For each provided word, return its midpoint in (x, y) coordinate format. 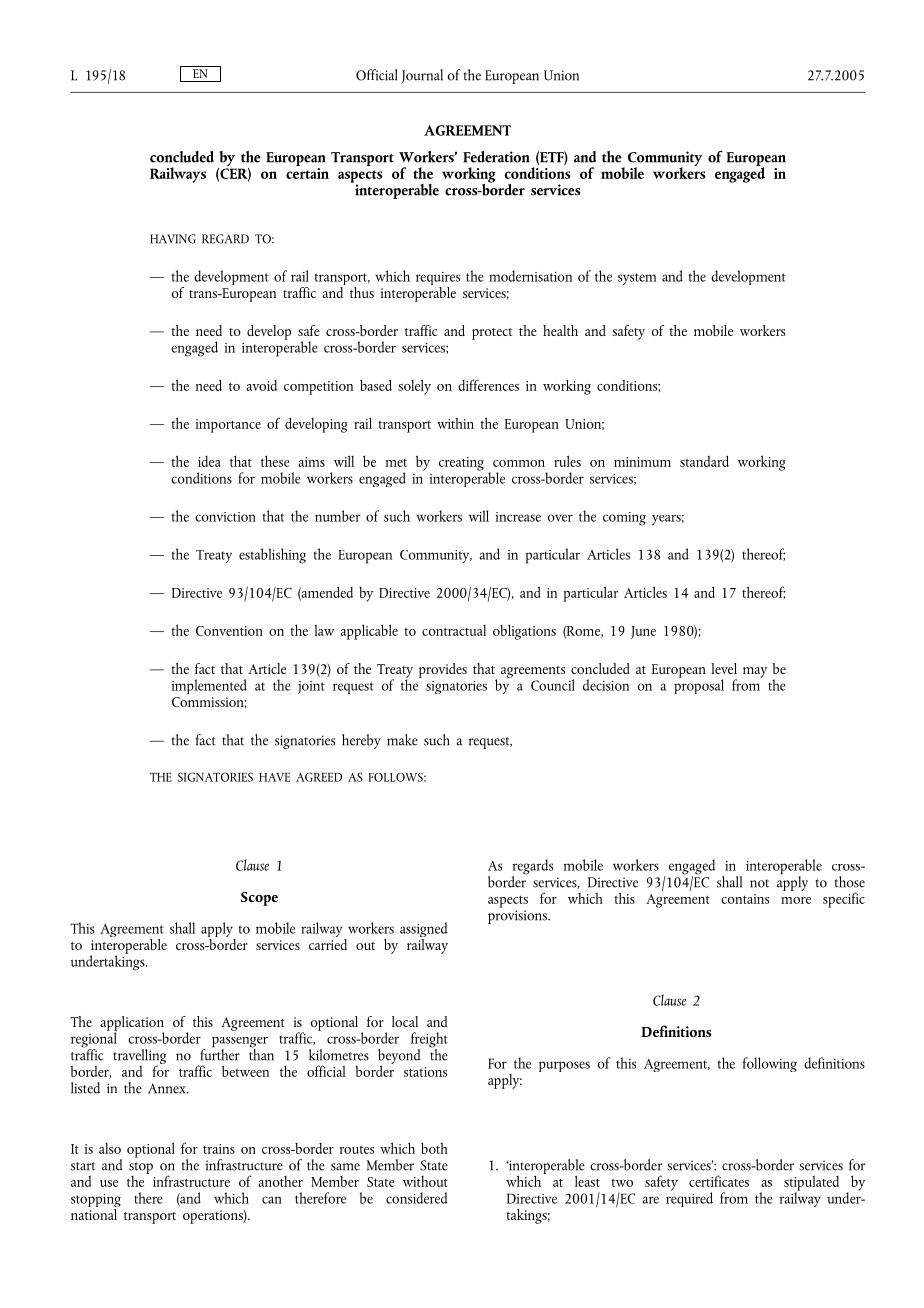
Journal (422, 76)
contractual (454, 630)
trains (219, 1149)
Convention (229, 631)
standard (704, 461)
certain (307, 172)
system (637, 279)
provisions (518, 917)
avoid (261, 385)
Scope (259, 899)
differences (488, 385)
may (755, 672)
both (434, 1148)
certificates (719, 1181)
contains (745, 899)
